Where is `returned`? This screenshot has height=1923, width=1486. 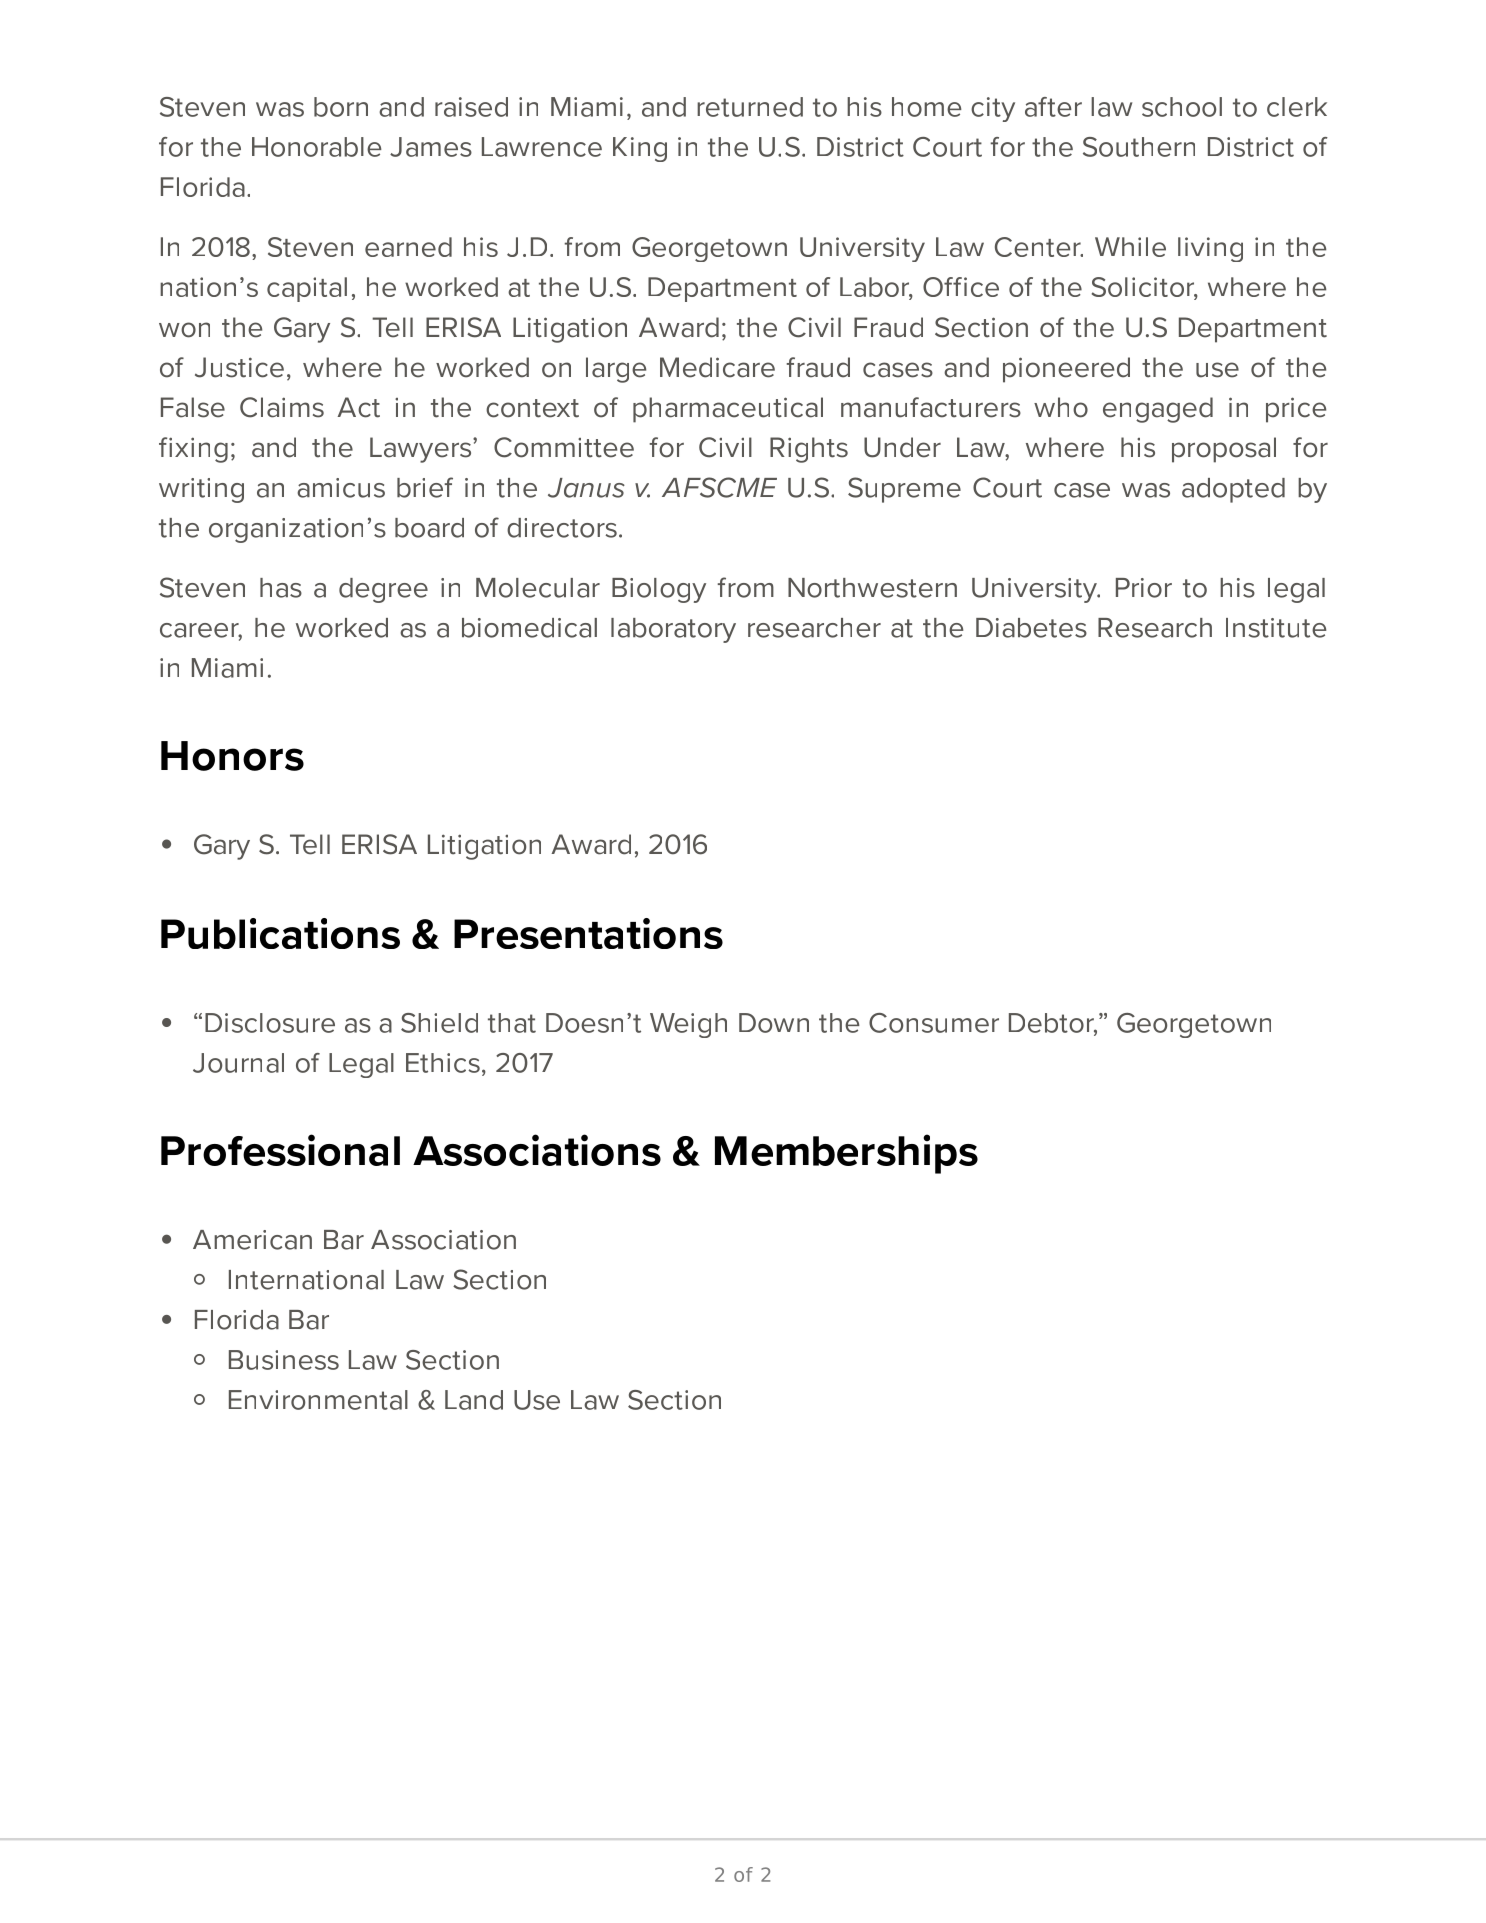 returned is located at coordinates (750, 107).
